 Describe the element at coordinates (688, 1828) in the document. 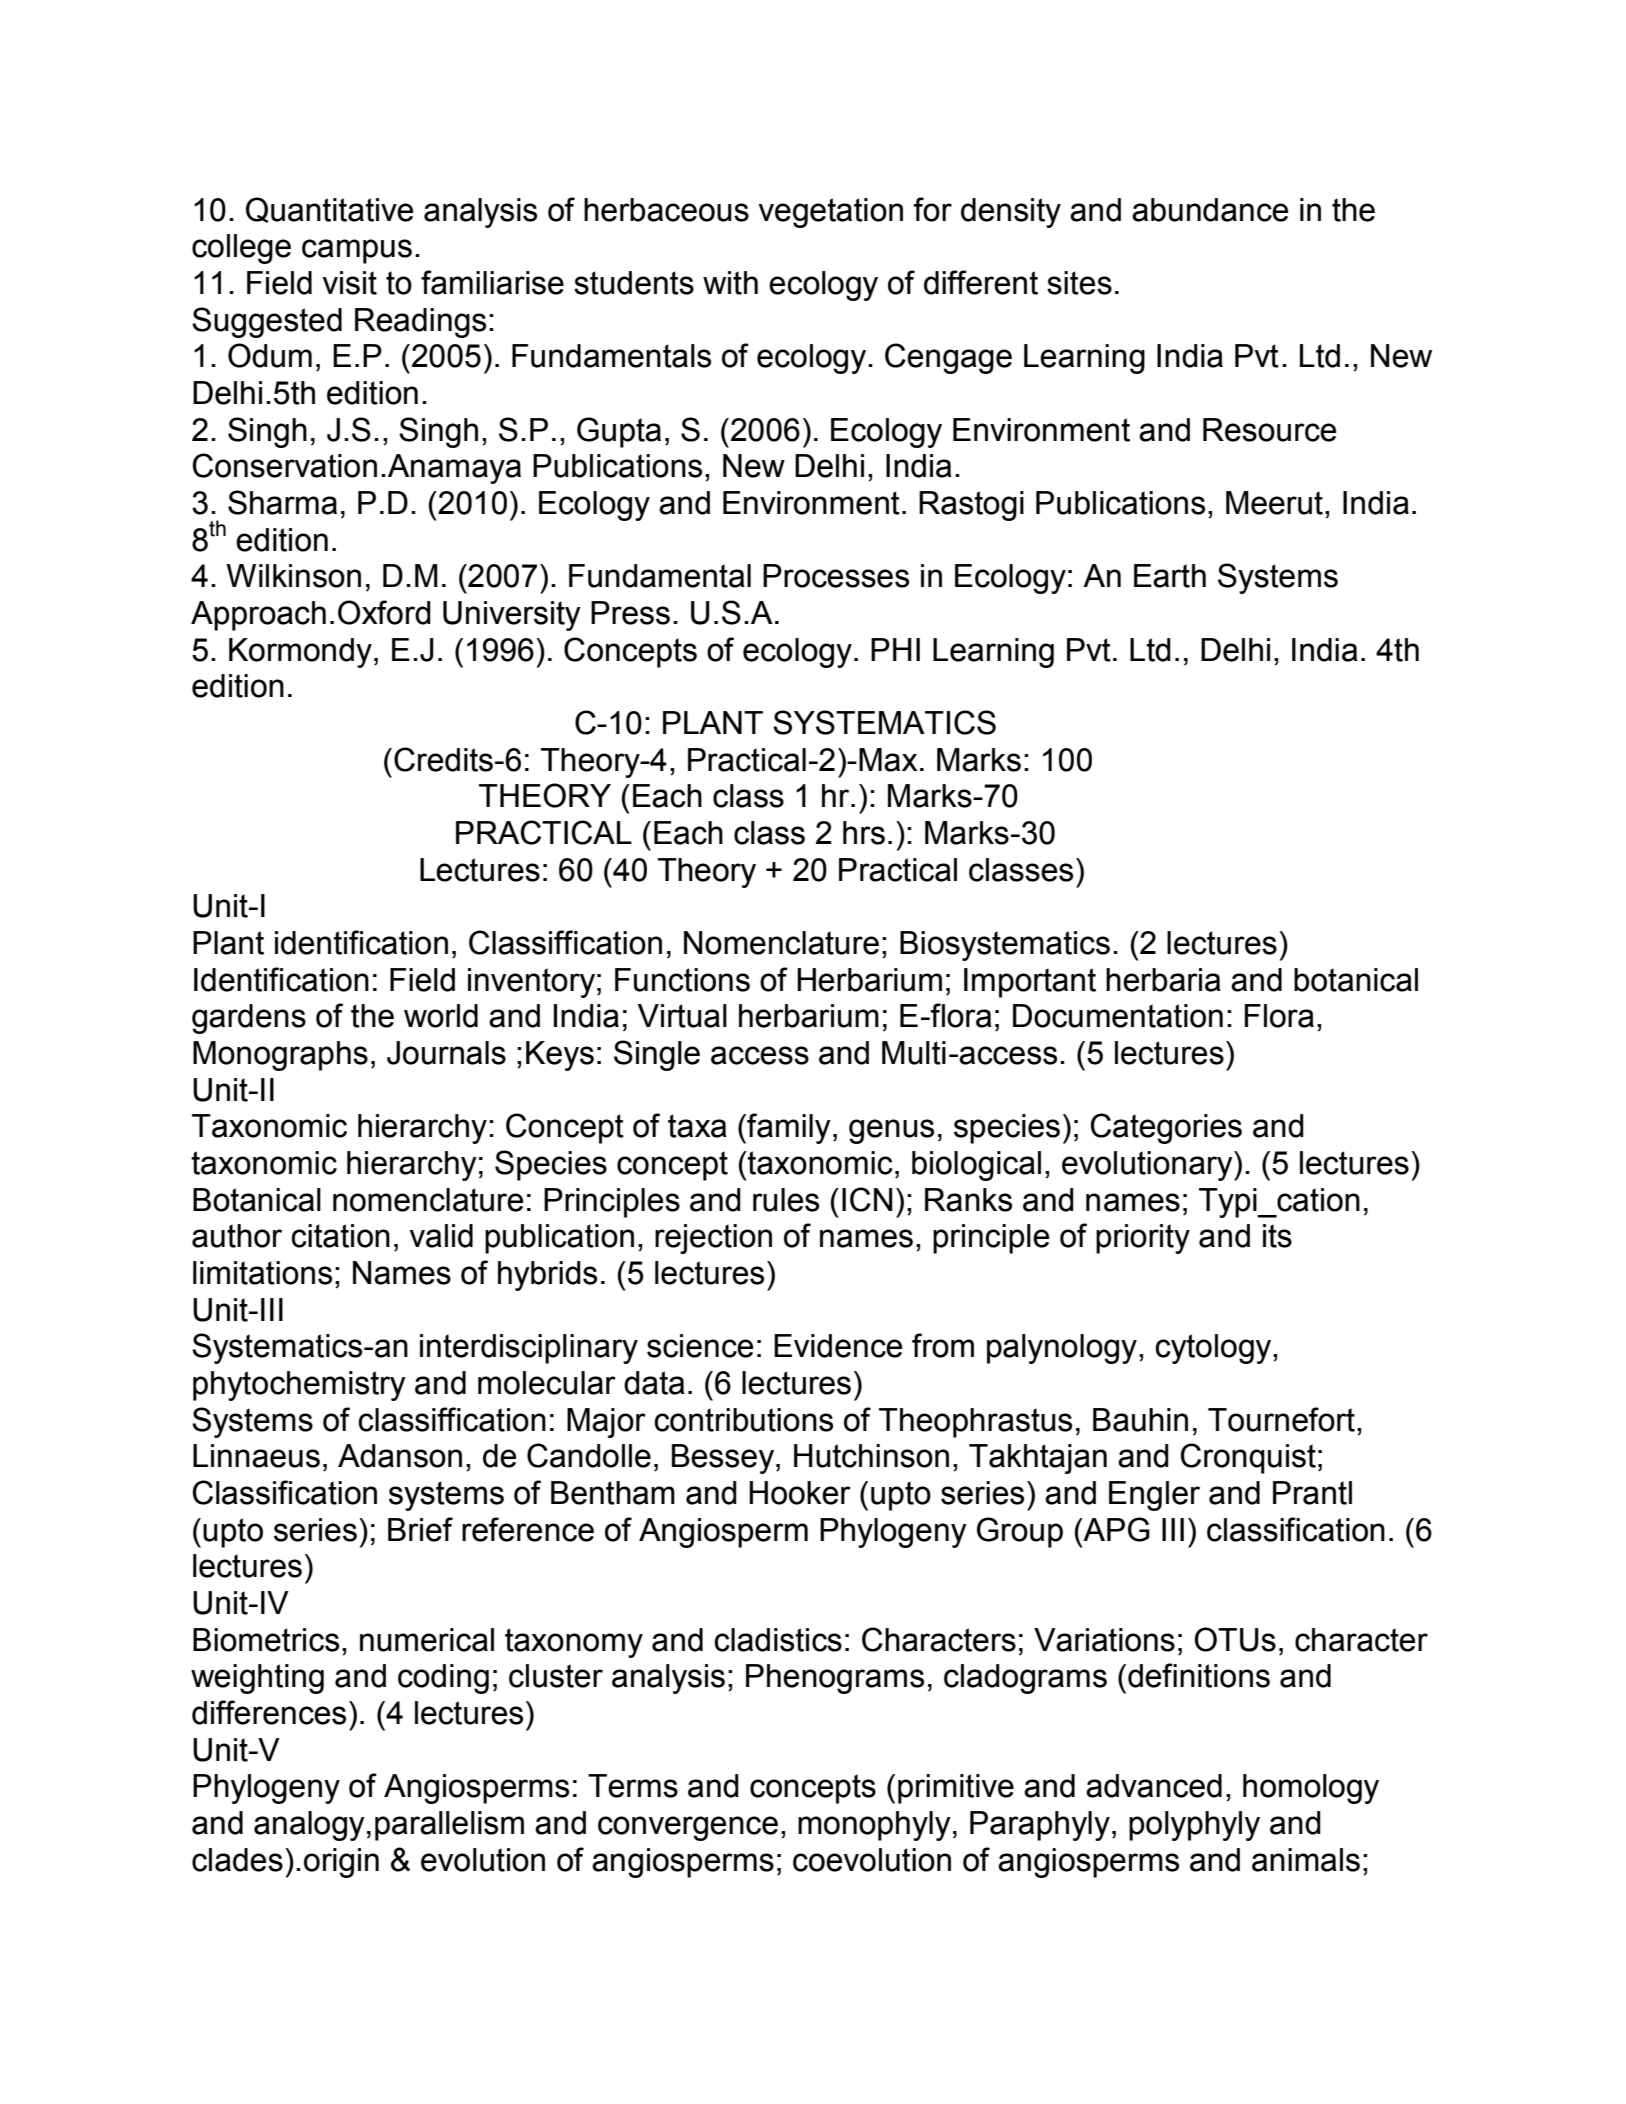

I see `convergence` at that location.
